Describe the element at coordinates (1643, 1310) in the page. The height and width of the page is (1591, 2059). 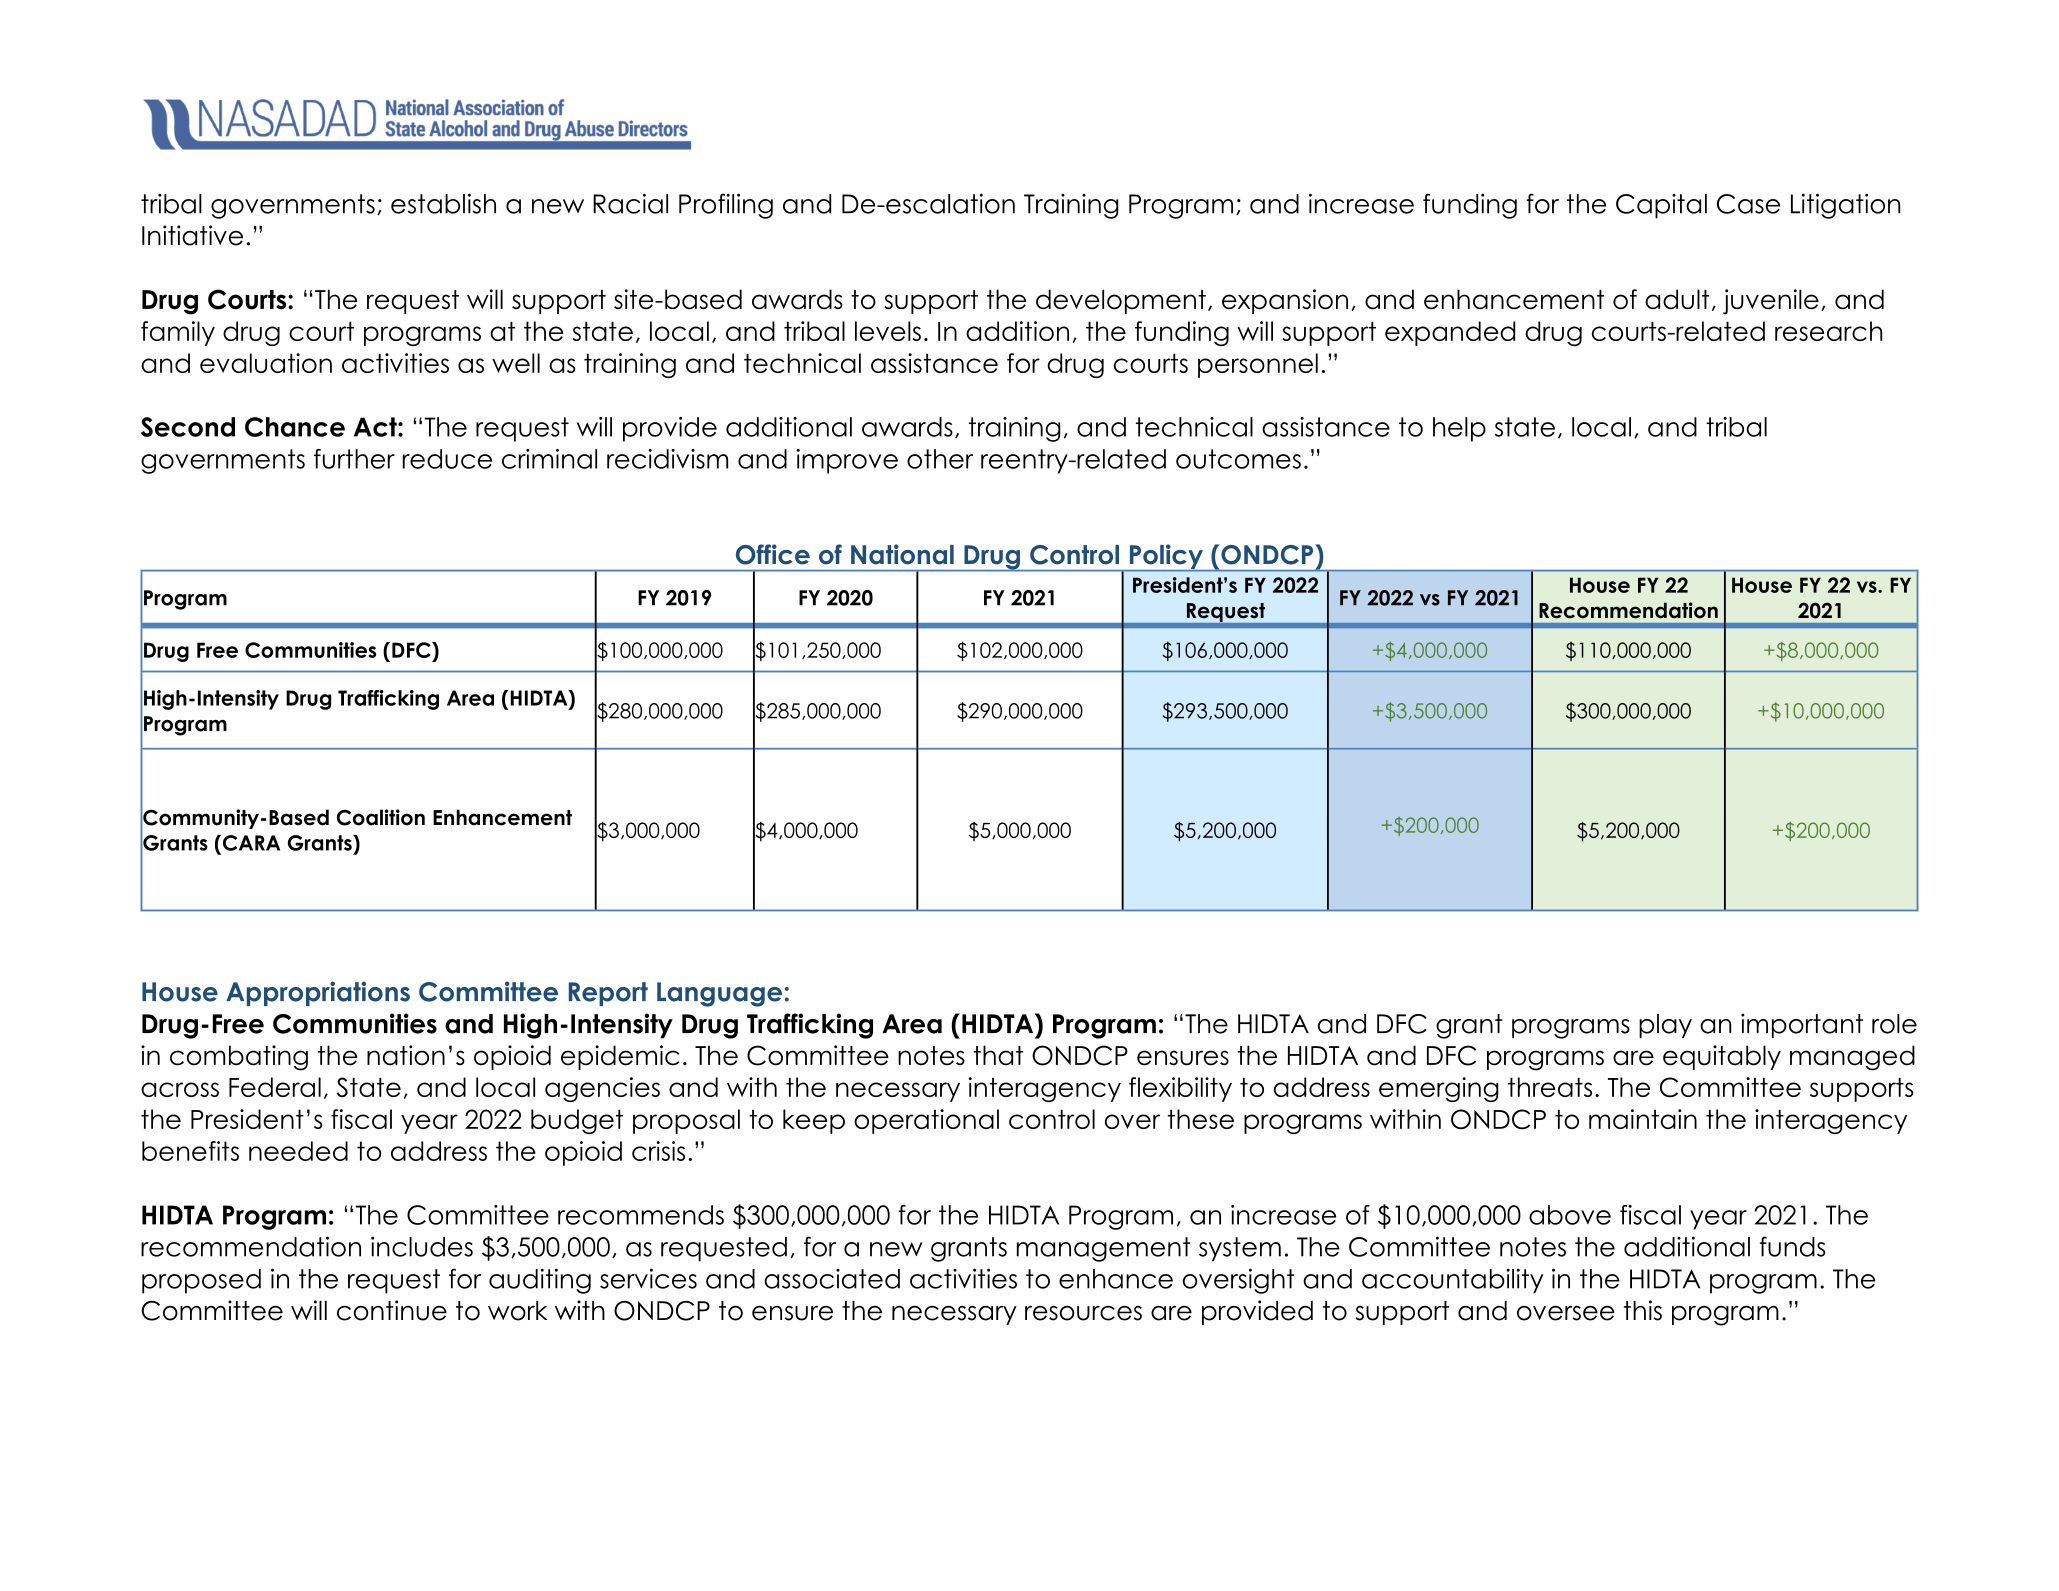
I see `this` at that location.
